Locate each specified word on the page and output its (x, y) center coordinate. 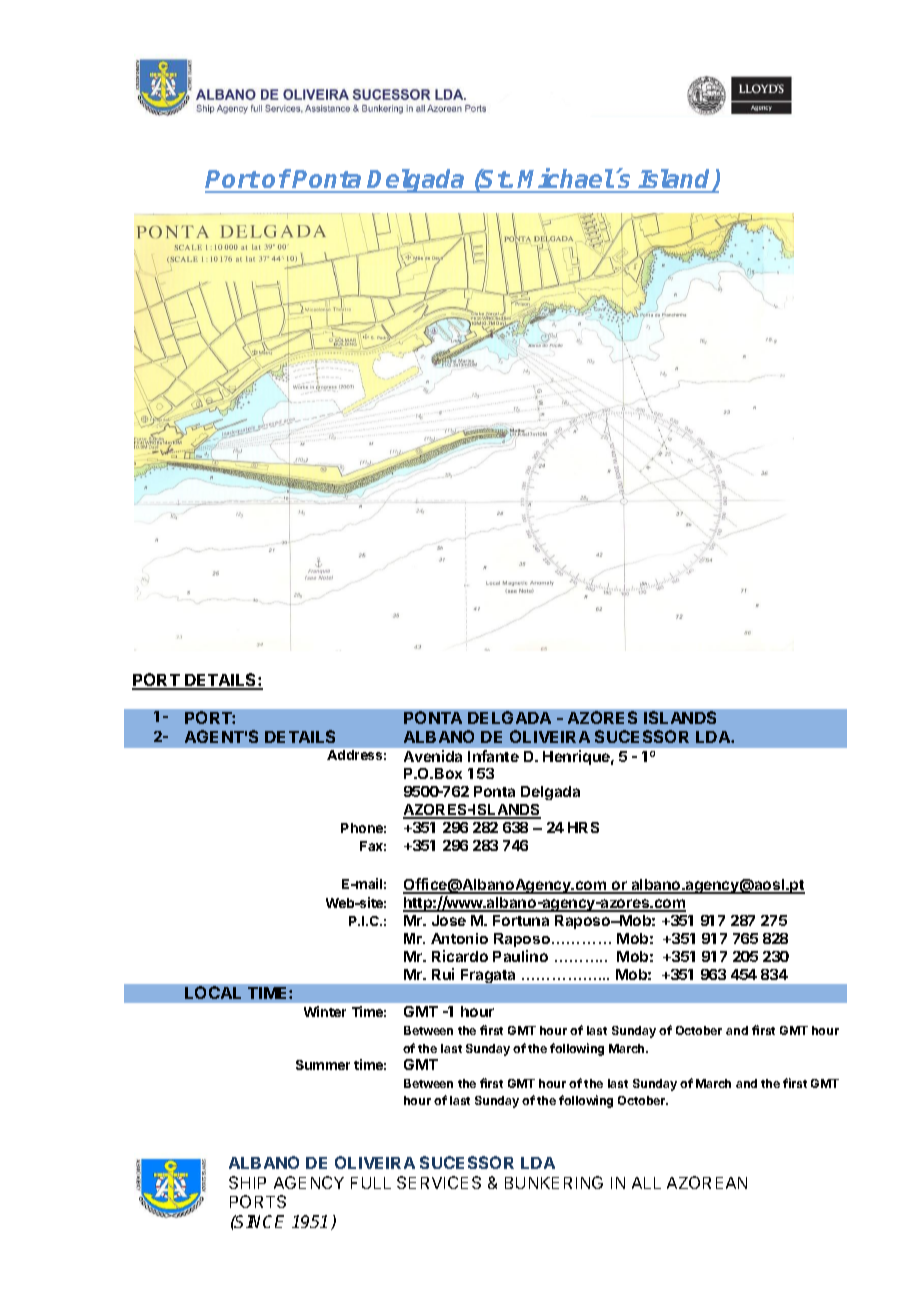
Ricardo (460, 956)
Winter (325, 1011)
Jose (449, 920)
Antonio (459, 938)
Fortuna (521, 920)
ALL (646, 1183)
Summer (323, 1065)
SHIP (247, 1182)
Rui (443, 974)
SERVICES (439, 1182)
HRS (583, 827)
